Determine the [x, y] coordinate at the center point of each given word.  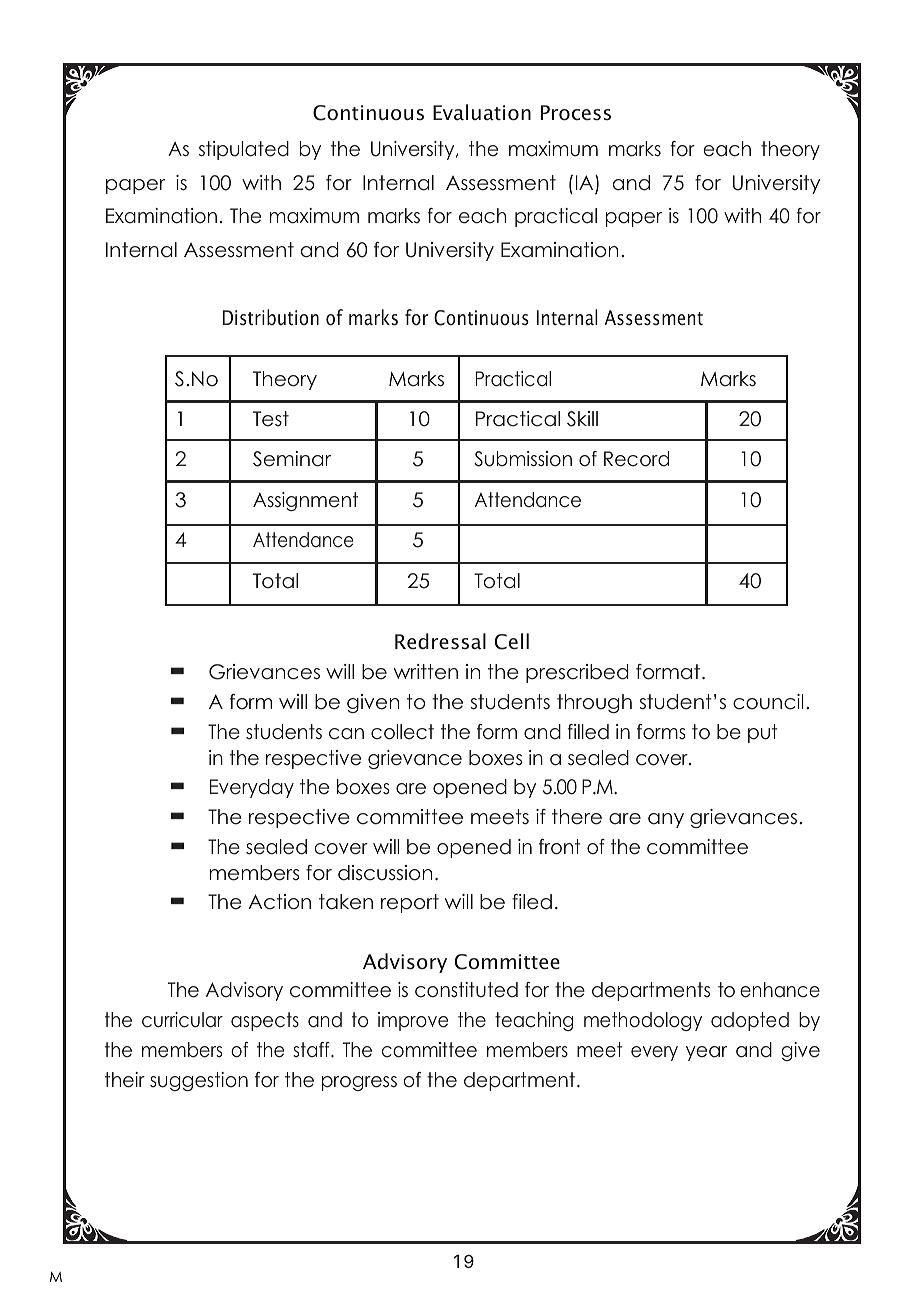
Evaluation [482, 112]
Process [576, 113]
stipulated [244, 150]
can [346, 734]
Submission [523, 459]
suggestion [199, 1081]
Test [271, 419]
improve [413, 1021]
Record [636, 459]
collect [402, 732]
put [762, 733]
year [706, 1053]
